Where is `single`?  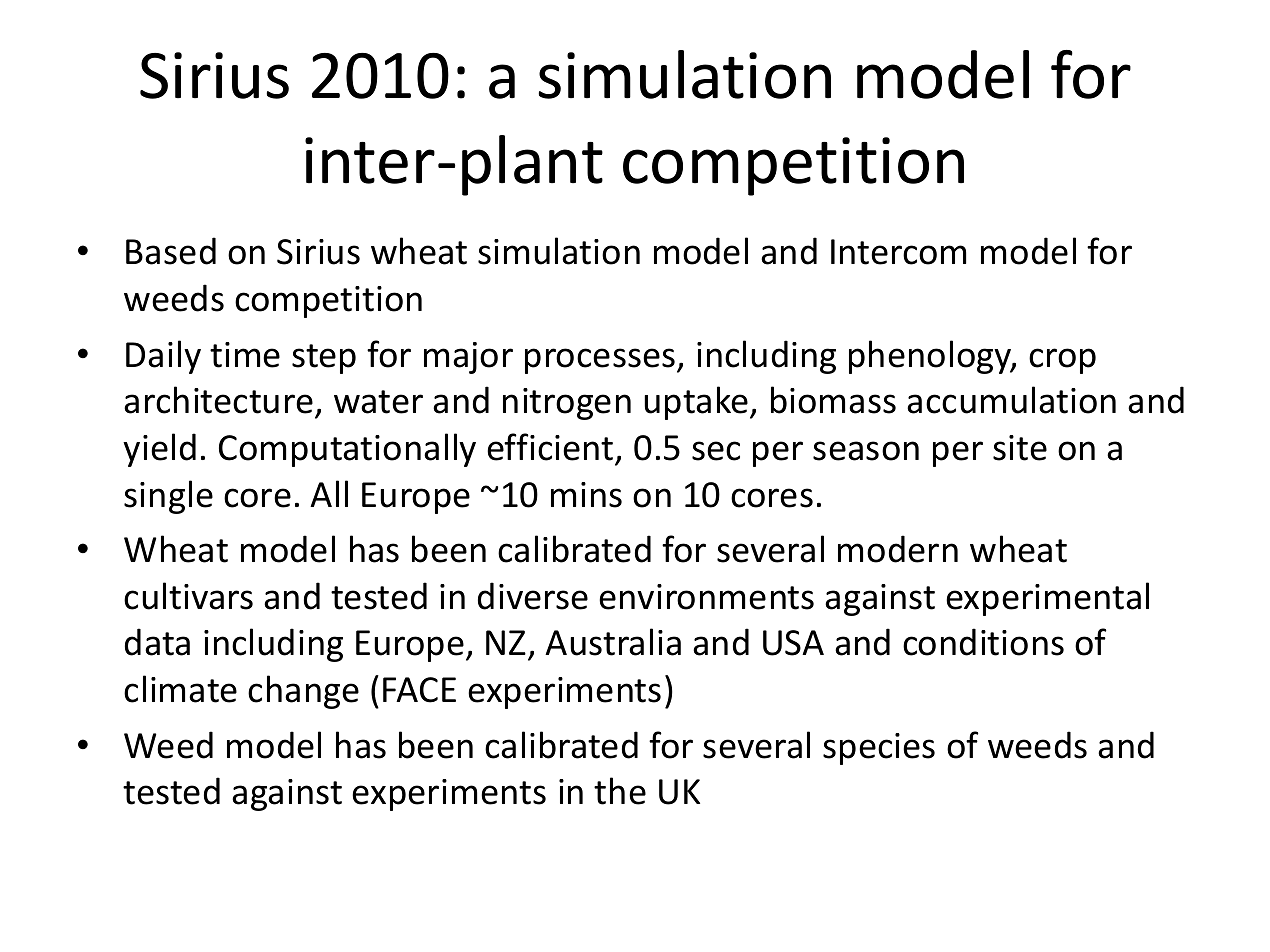 single is located at coordinates (168, 497).
